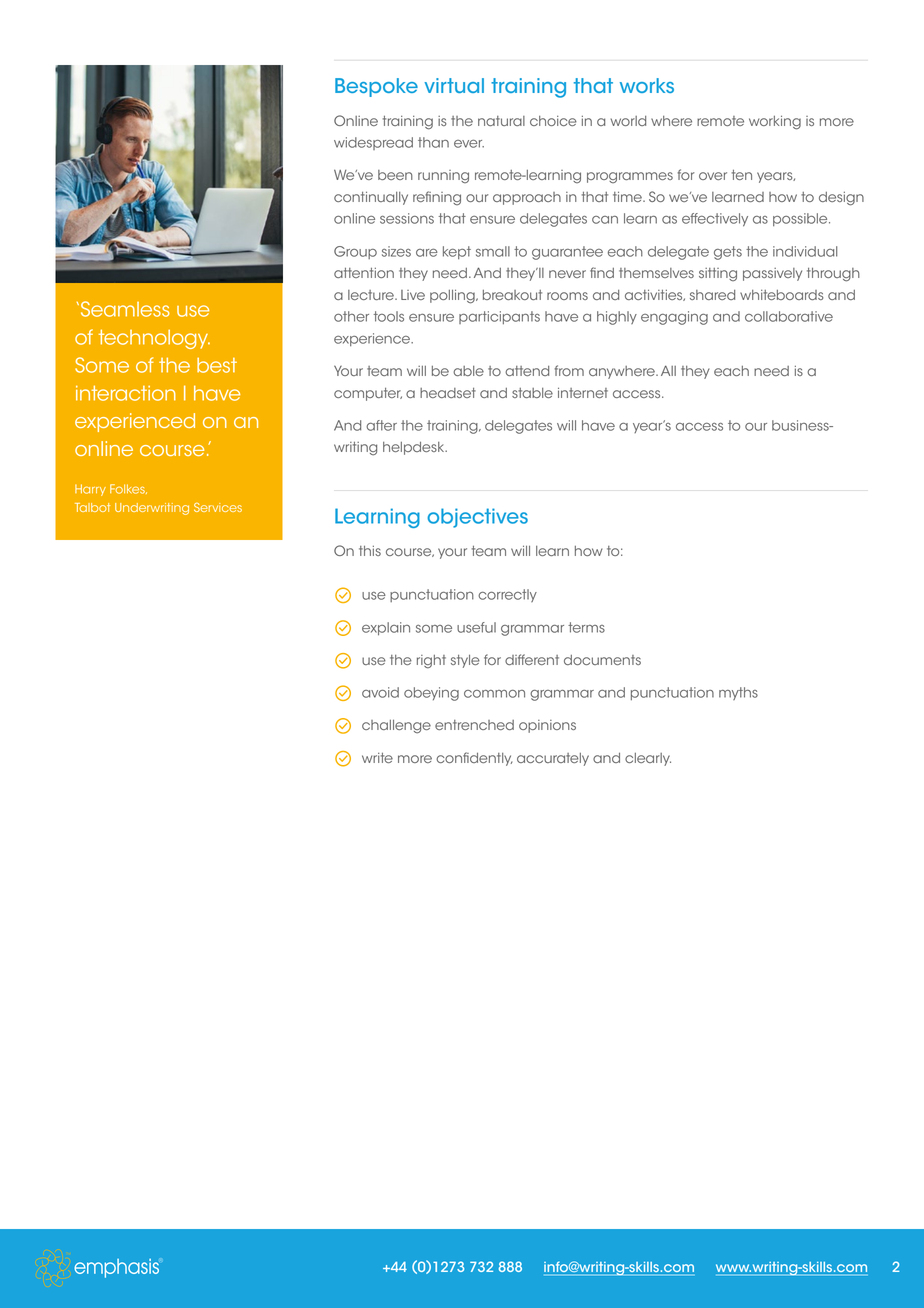 This screenshot has width=924, height=1308. Describe the element at coordinates (376, 87) in the screenshot. I see `Bespoke` at that location.
